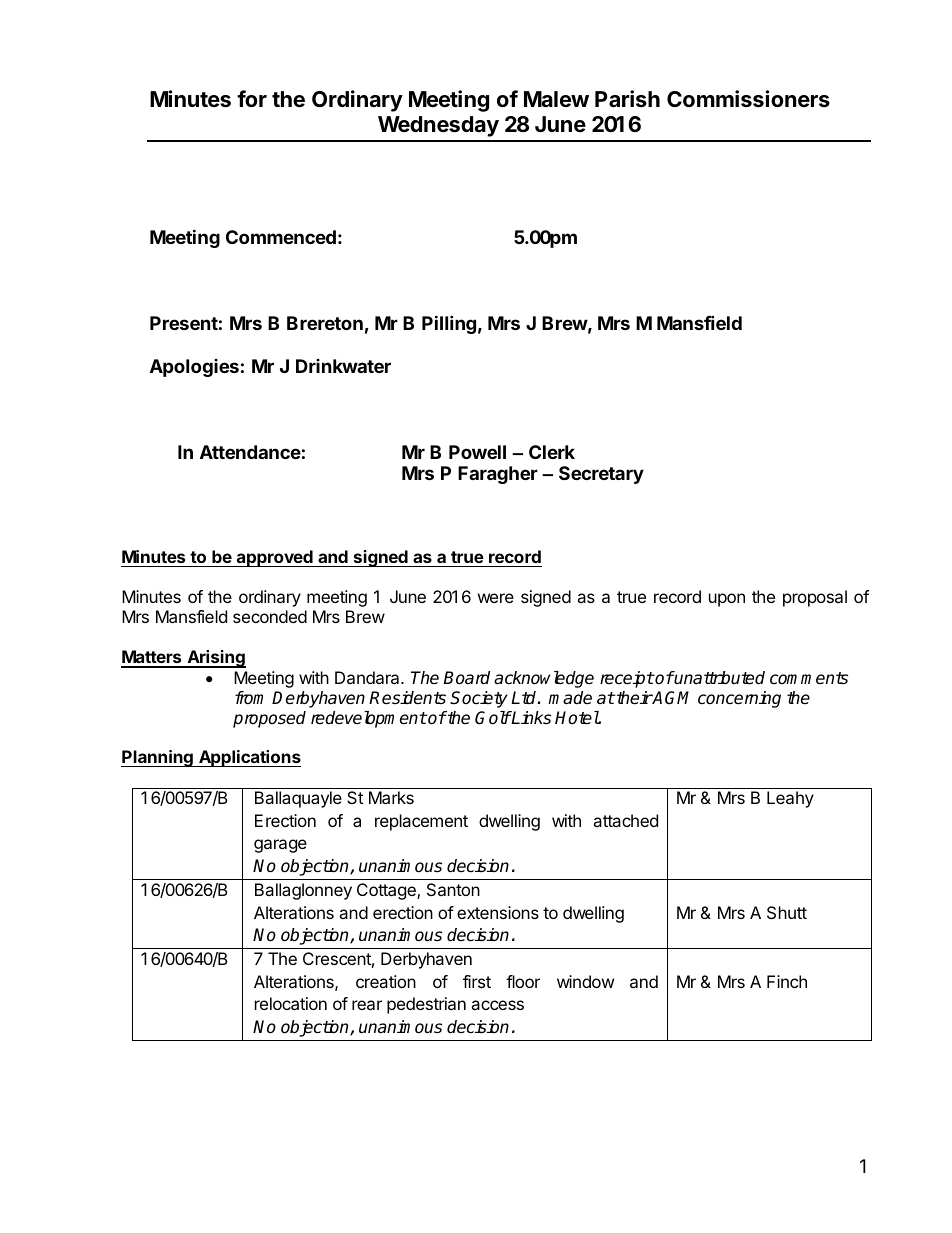 This screenshot has width=952, height=1233. What do you see at coordinates (627, 99) in the screenshot?
I see `Parish` at bounding box center [627, 99].
